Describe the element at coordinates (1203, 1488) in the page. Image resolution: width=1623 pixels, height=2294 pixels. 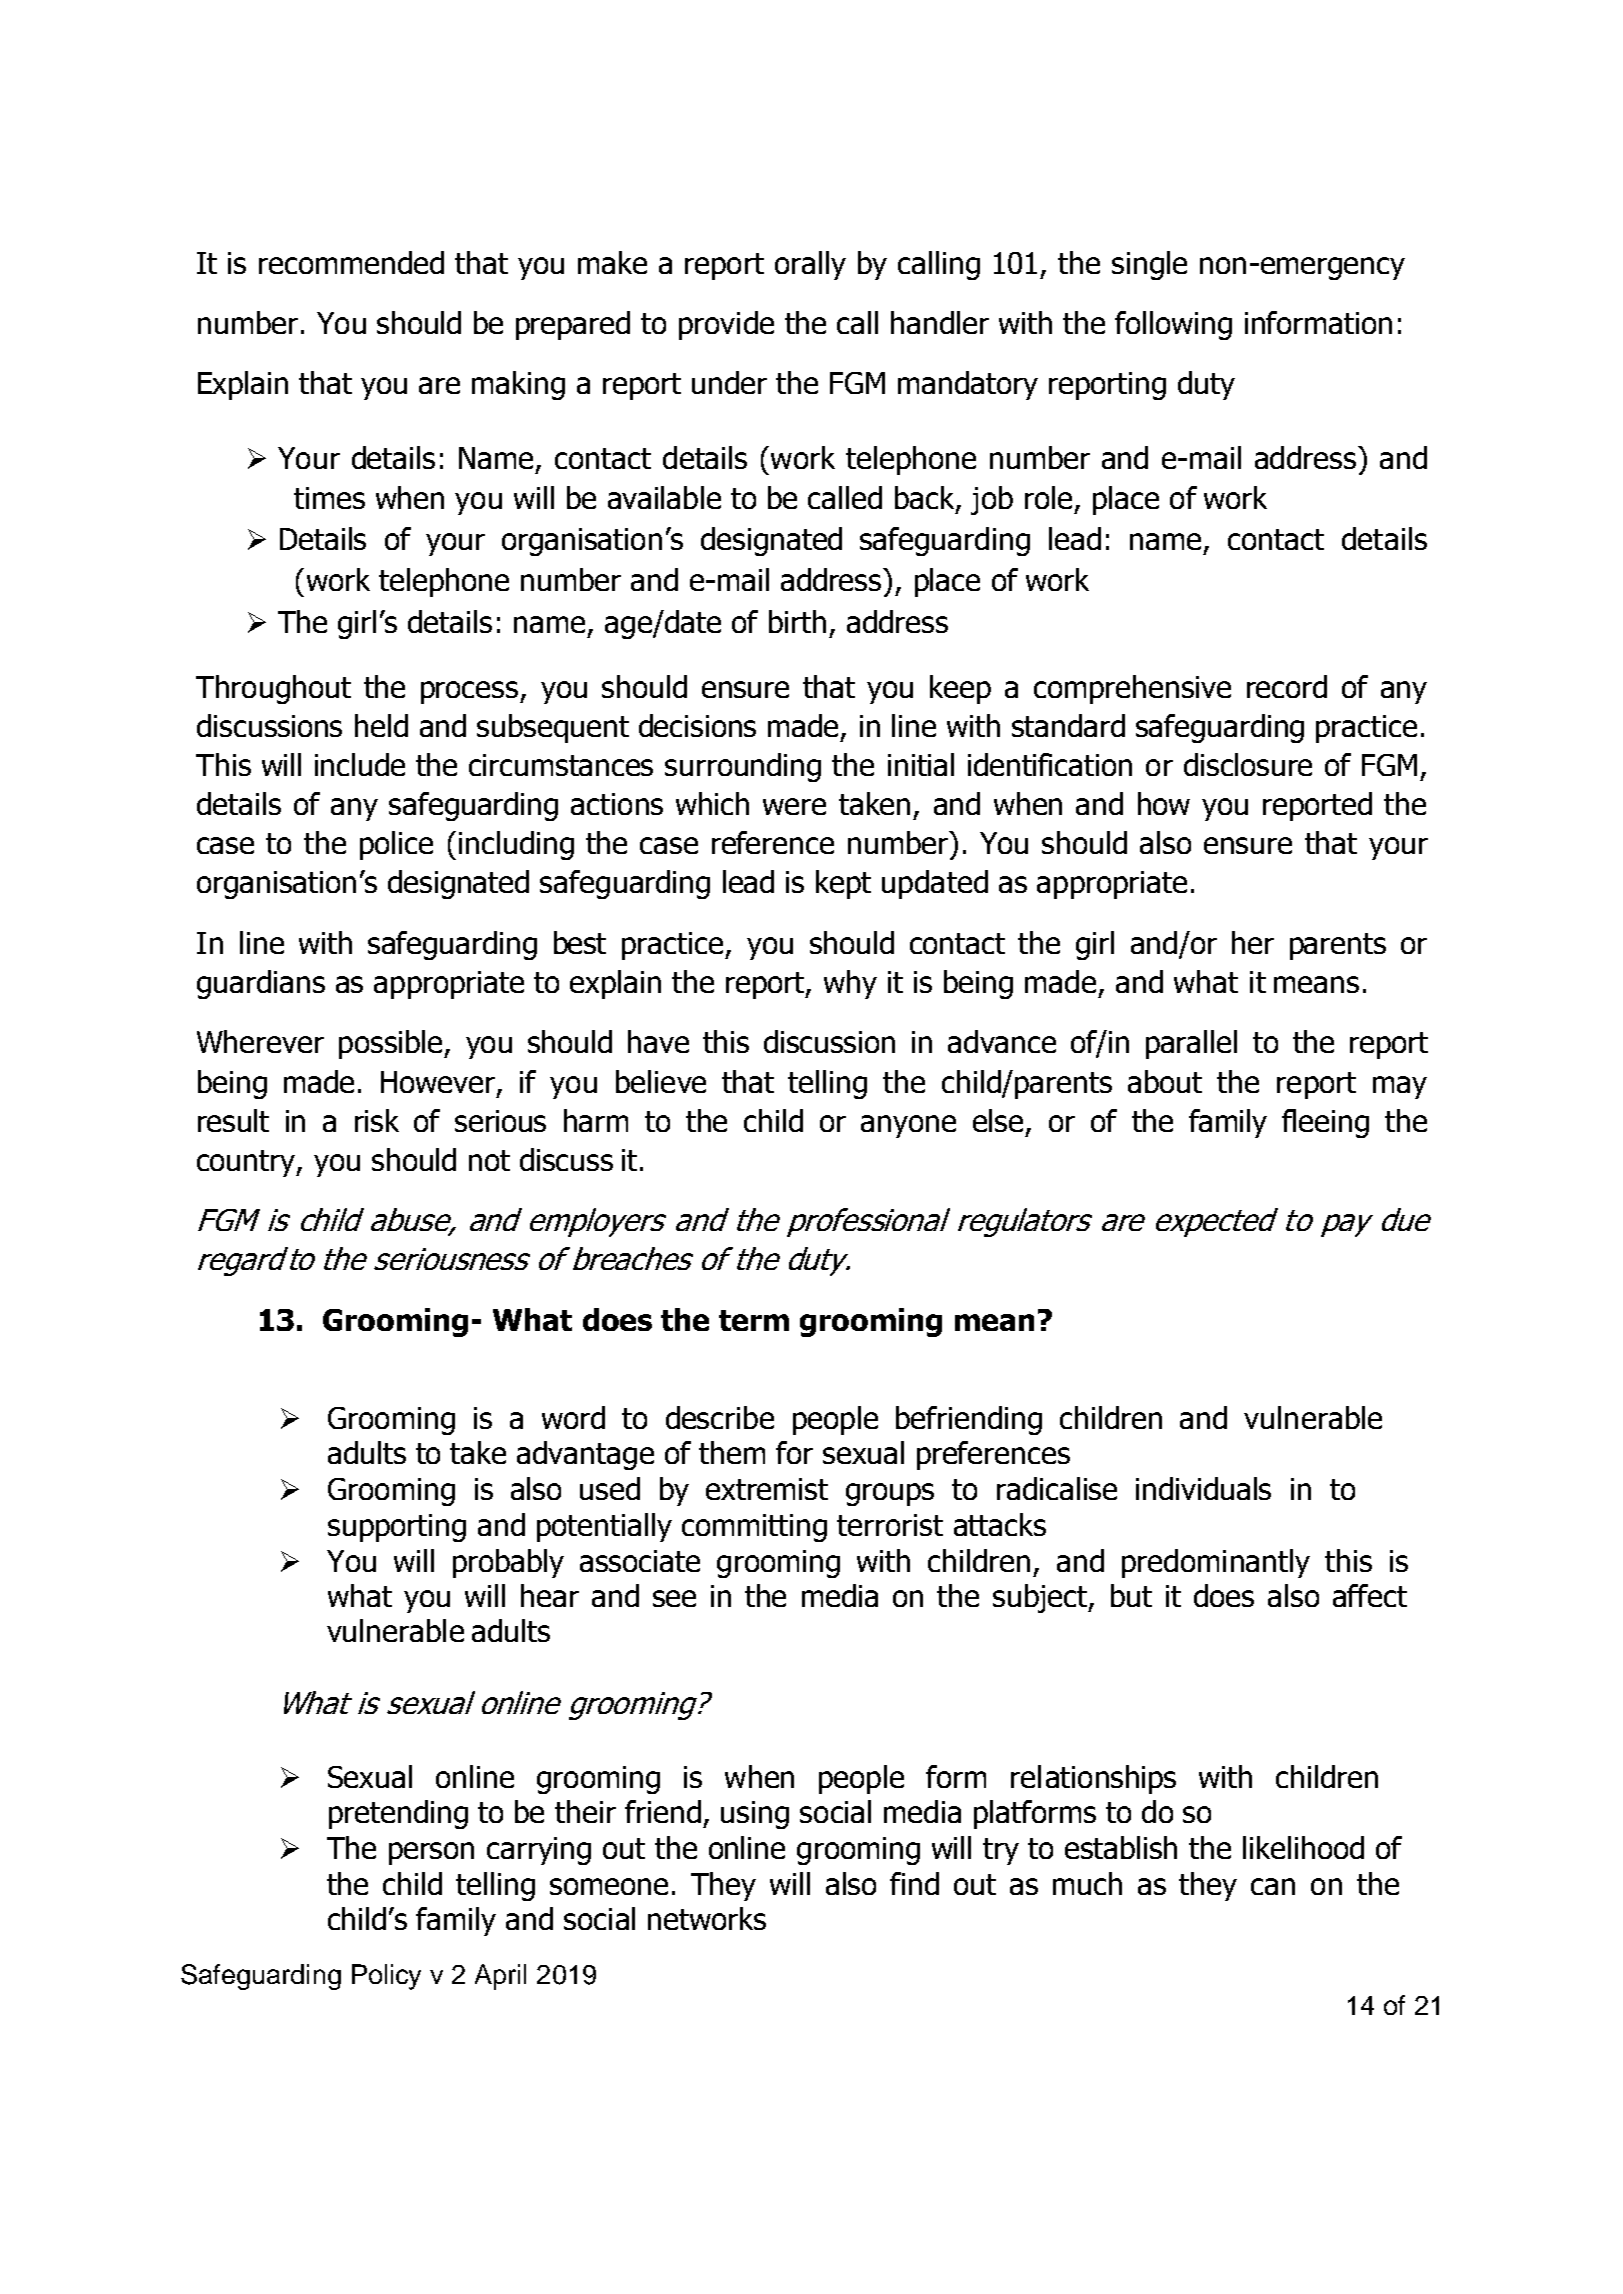
I see `individuals` at that location.
